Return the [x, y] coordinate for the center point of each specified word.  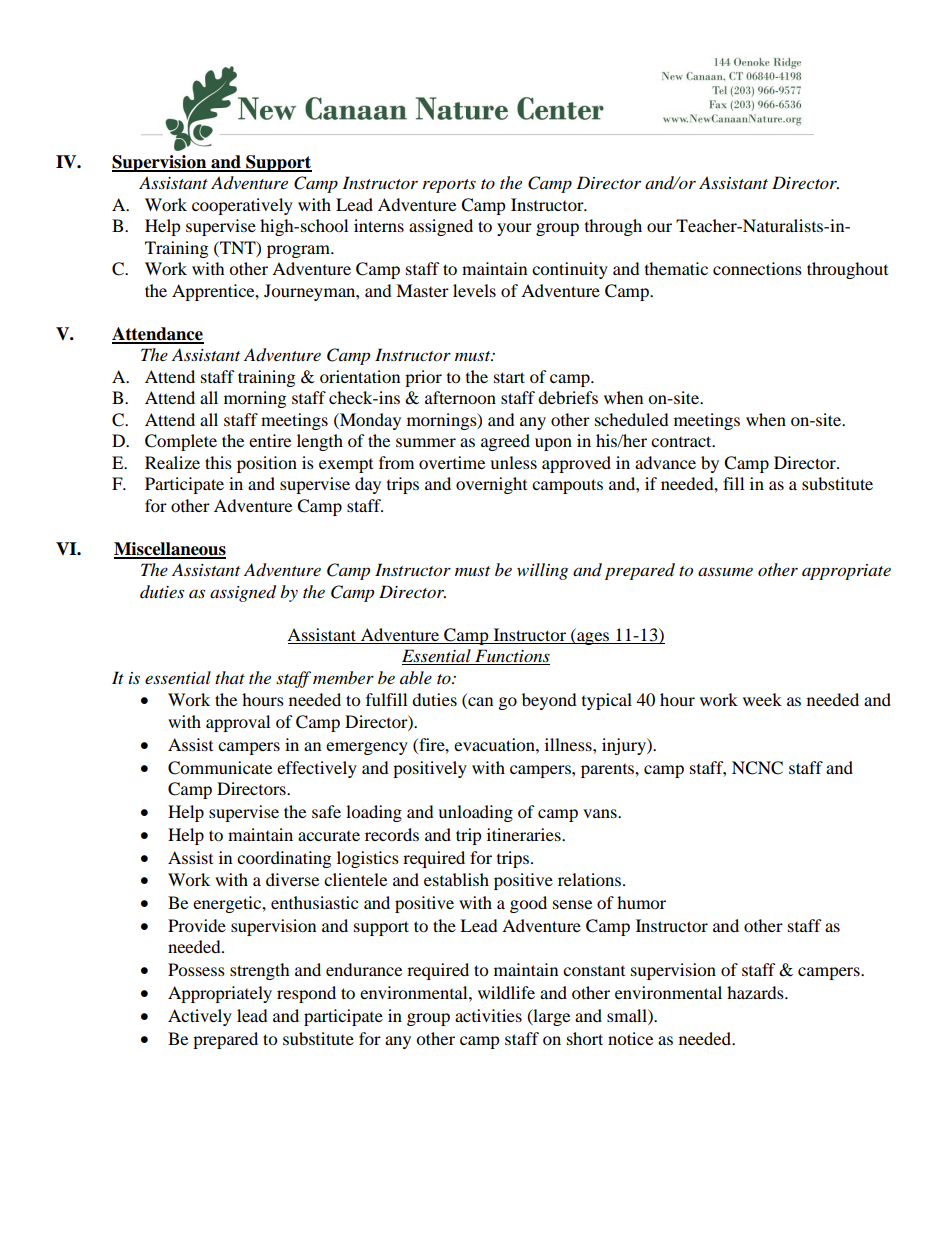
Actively [200, 1017]
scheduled [632, 419]
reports [449, 186]
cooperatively [242, 206]
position [267, 464]
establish [456, 879]
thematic [676, 268]
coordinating [284, 859]
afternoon [460, 397]
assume [725, 571]
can [479, 703]
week [762, 699]
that [230, 677]
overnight [491, 485]
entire [270, 440]
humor [641, 902]
